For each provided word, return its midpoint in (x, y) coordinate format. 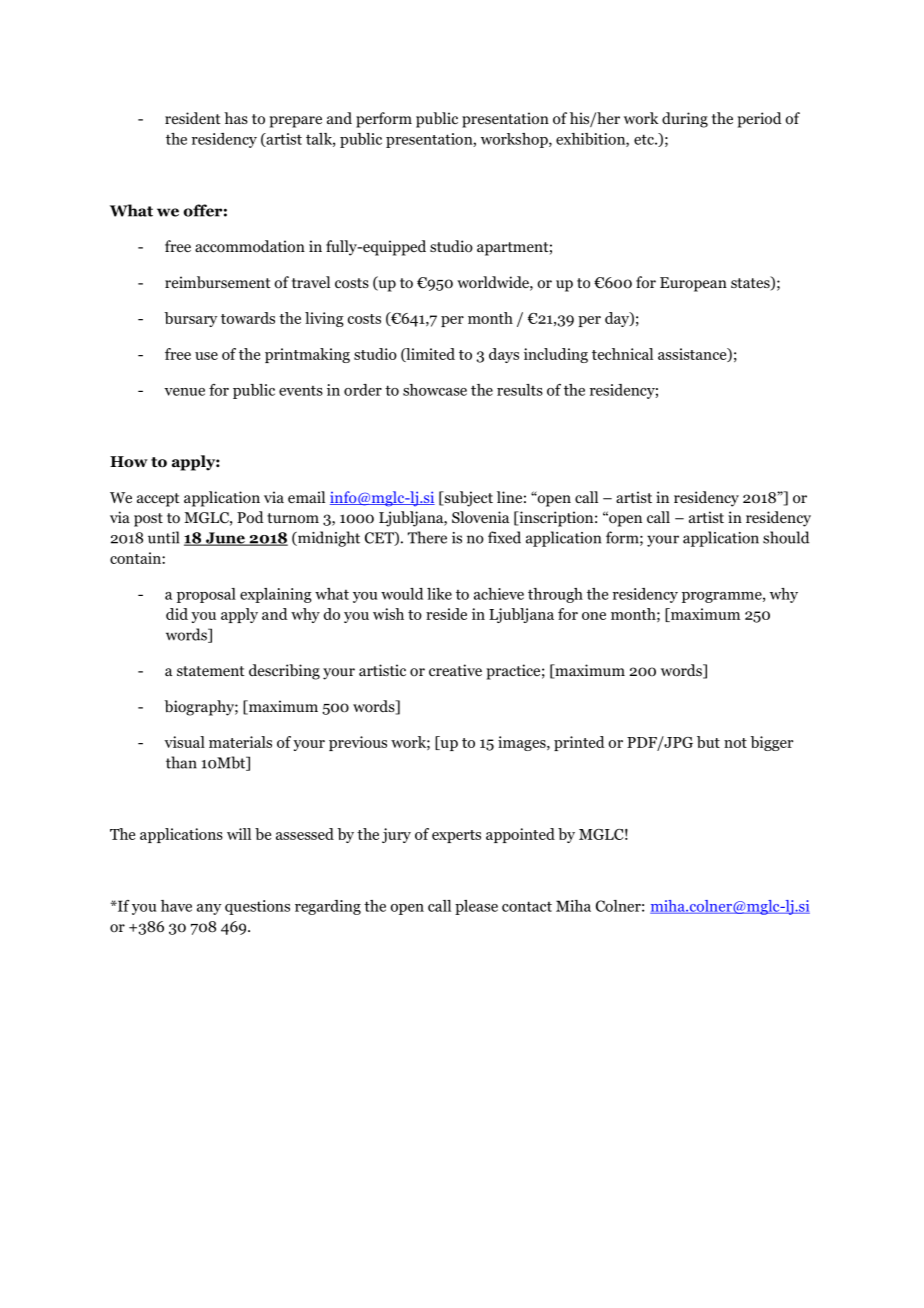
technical (622, 354)
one (594, 616)
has (236, 118)
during (685, 120)
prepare (295, 122)
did (177, 614)
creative (455, 670)
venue (184, 392)
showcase (435, 390)
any (209, 909)
